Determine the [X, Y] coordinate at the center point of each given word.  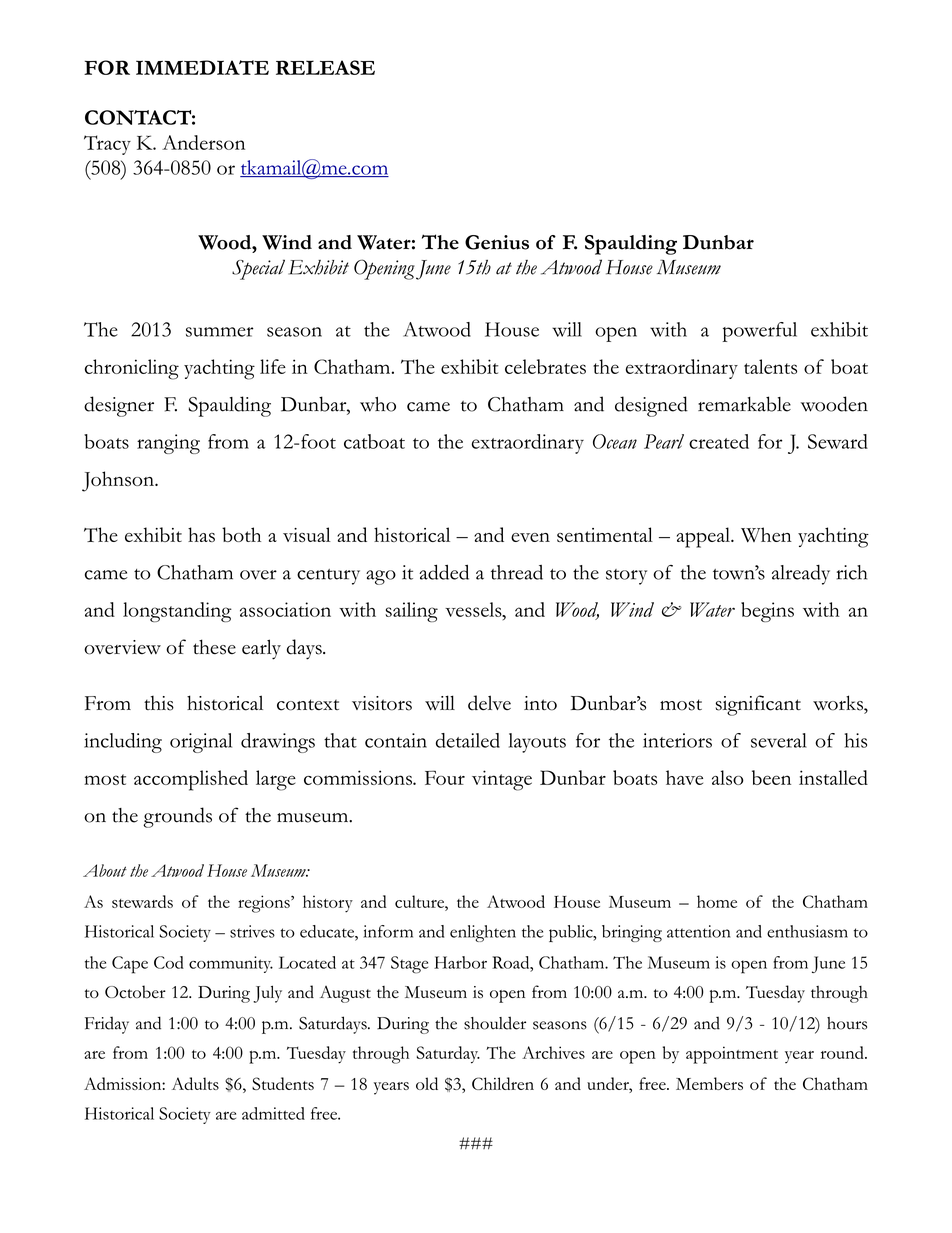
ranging [168, 444]
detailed [468, 740]
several [779, 740]
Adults [195, 1083]
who [378, 404]
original [201, 743]
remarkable [744, 404]
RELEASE [325, 67]
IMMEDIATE [202, 67]
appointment [732, 1055]
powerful [760, 332]
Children [503, 1083]
